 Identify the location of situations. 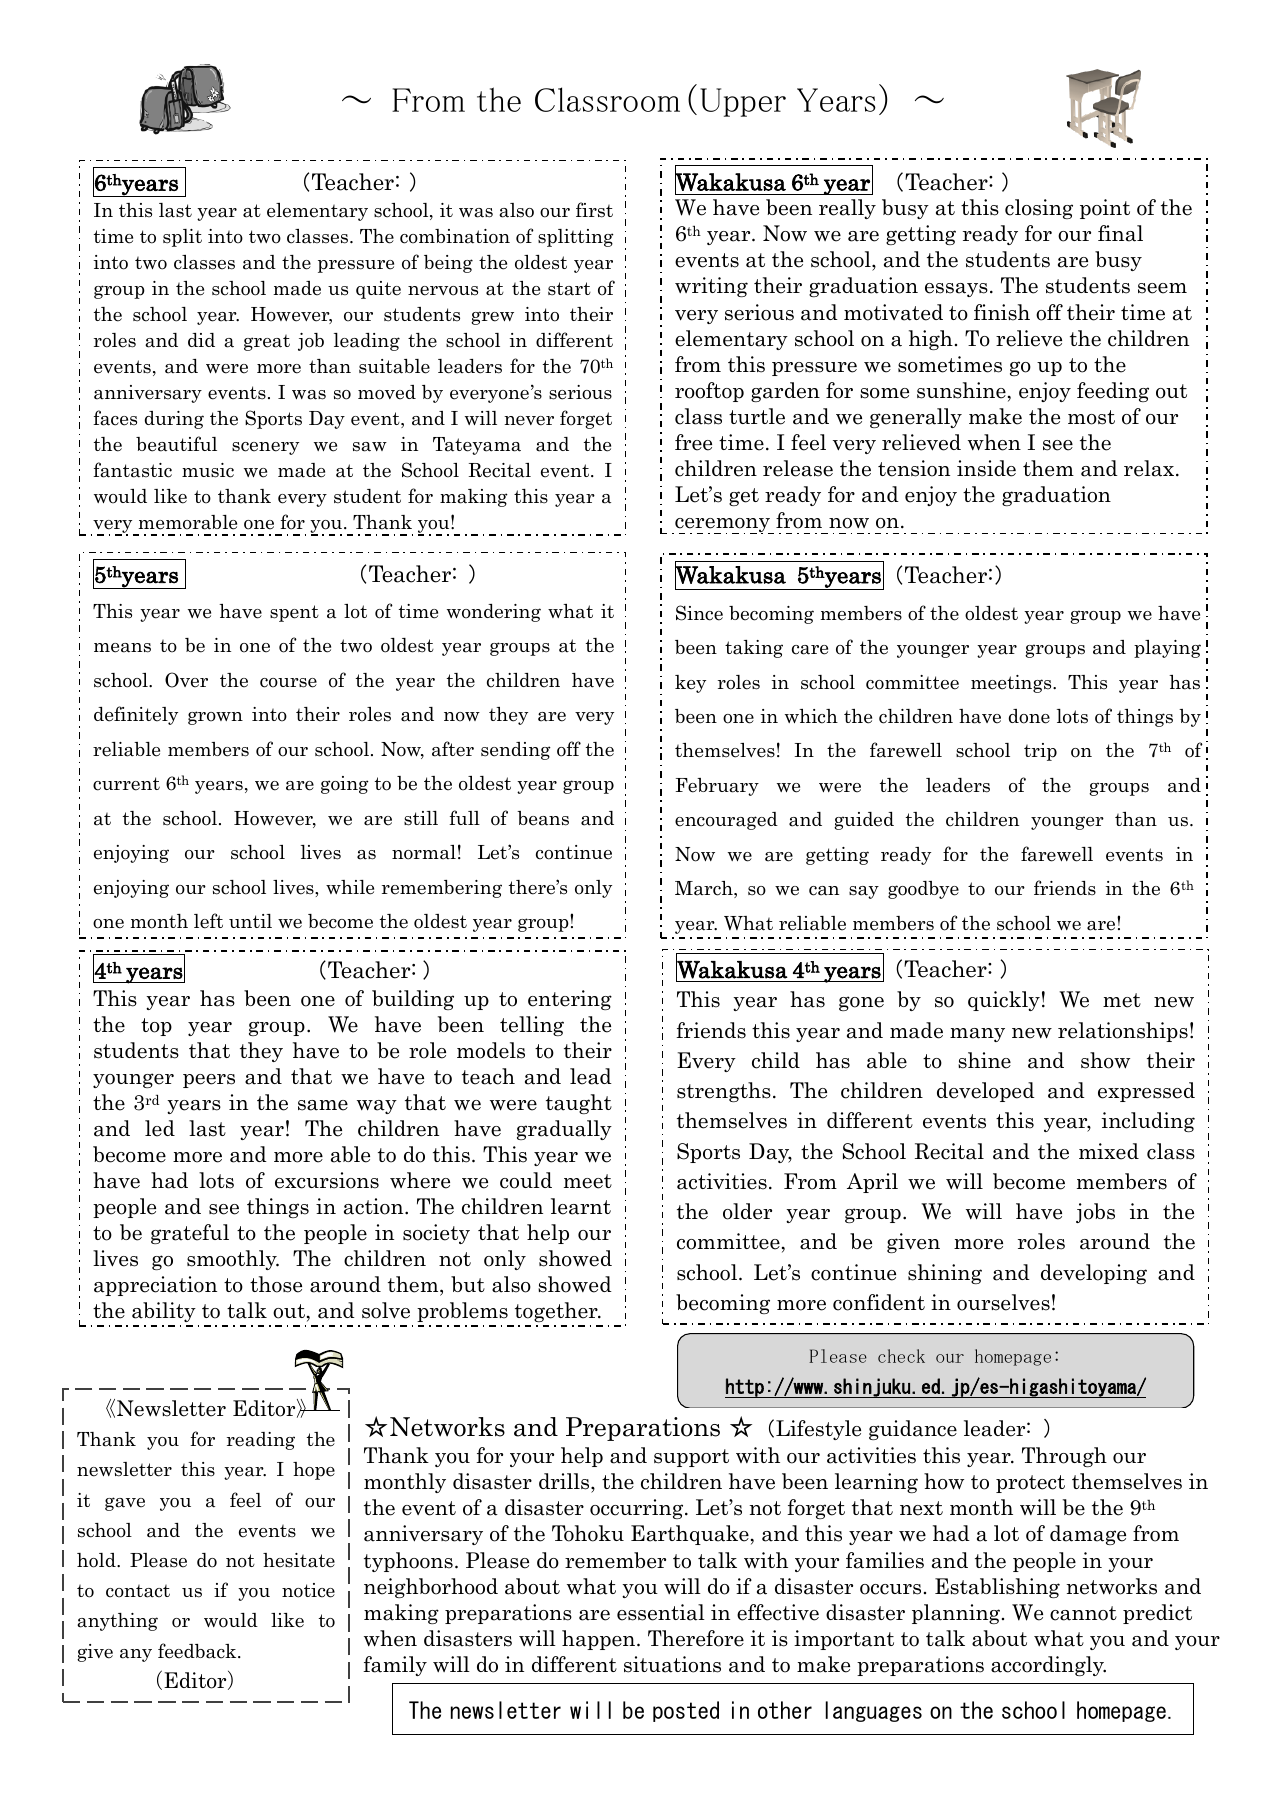
(672, 1664).
